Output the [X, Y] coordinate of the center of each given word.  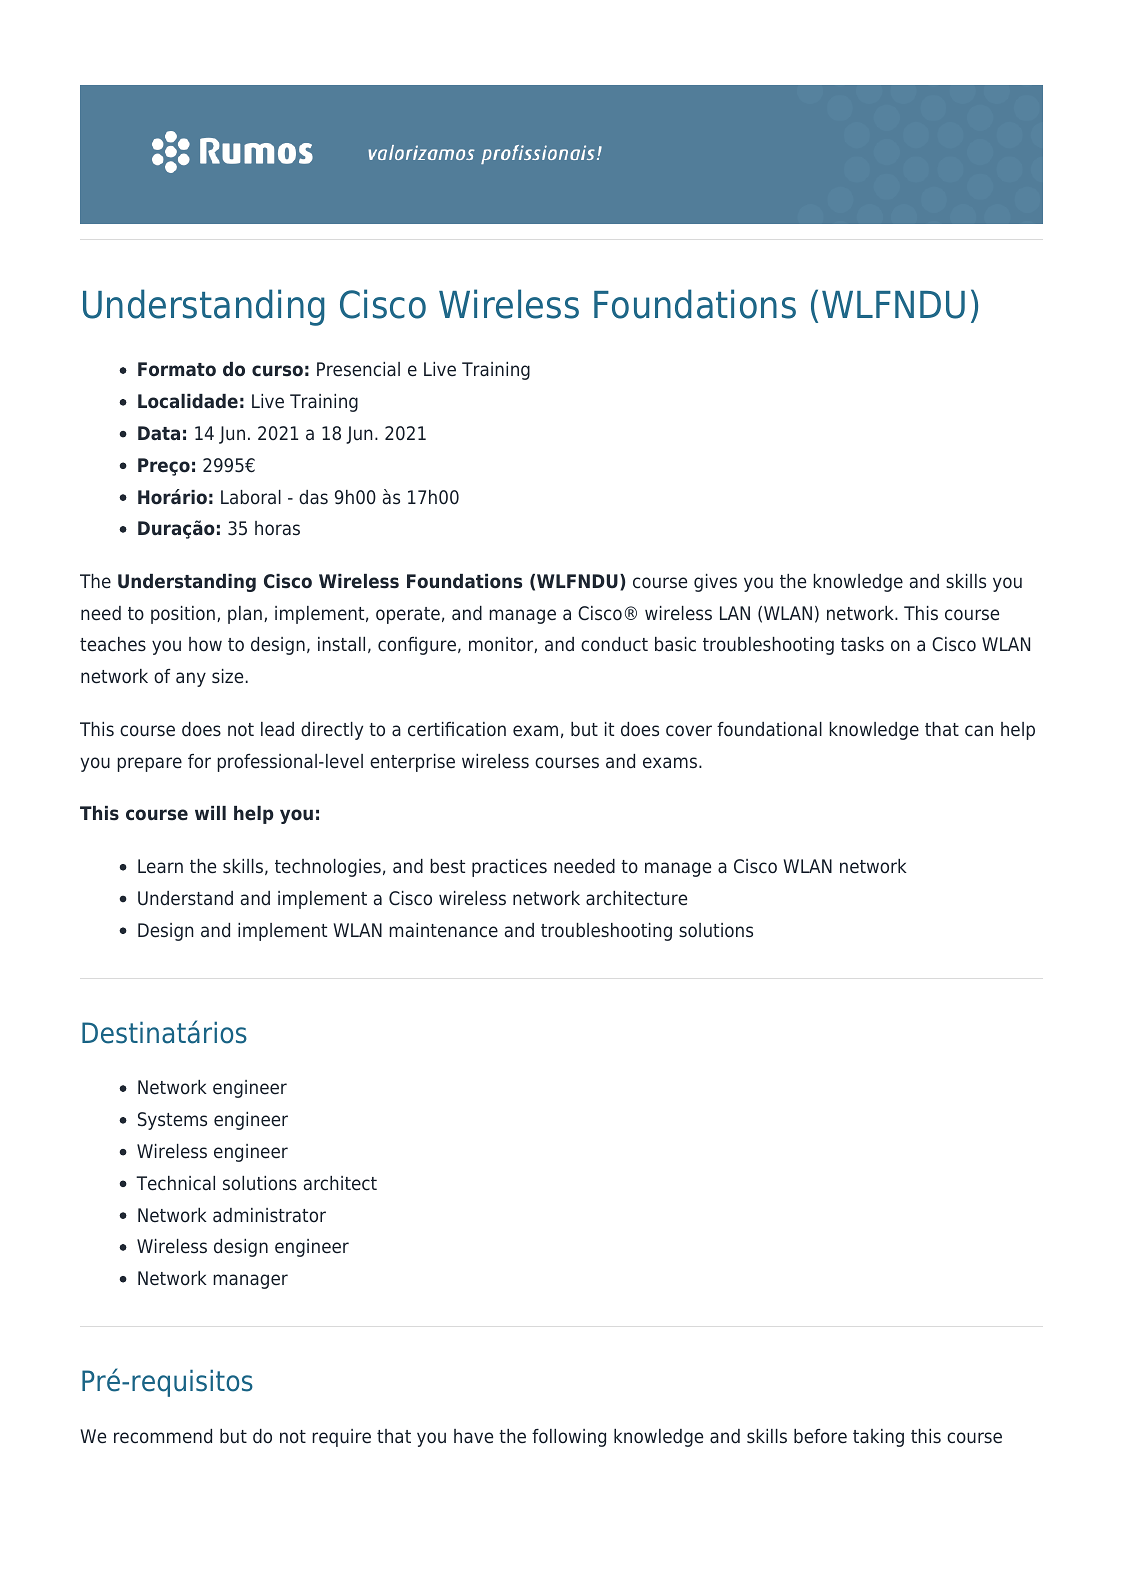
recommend [163, 1436]
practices [509, 868]
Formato [177, 369]
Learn [160, 866]
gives [715, 583]
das [313, 497]
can [979, 731]
